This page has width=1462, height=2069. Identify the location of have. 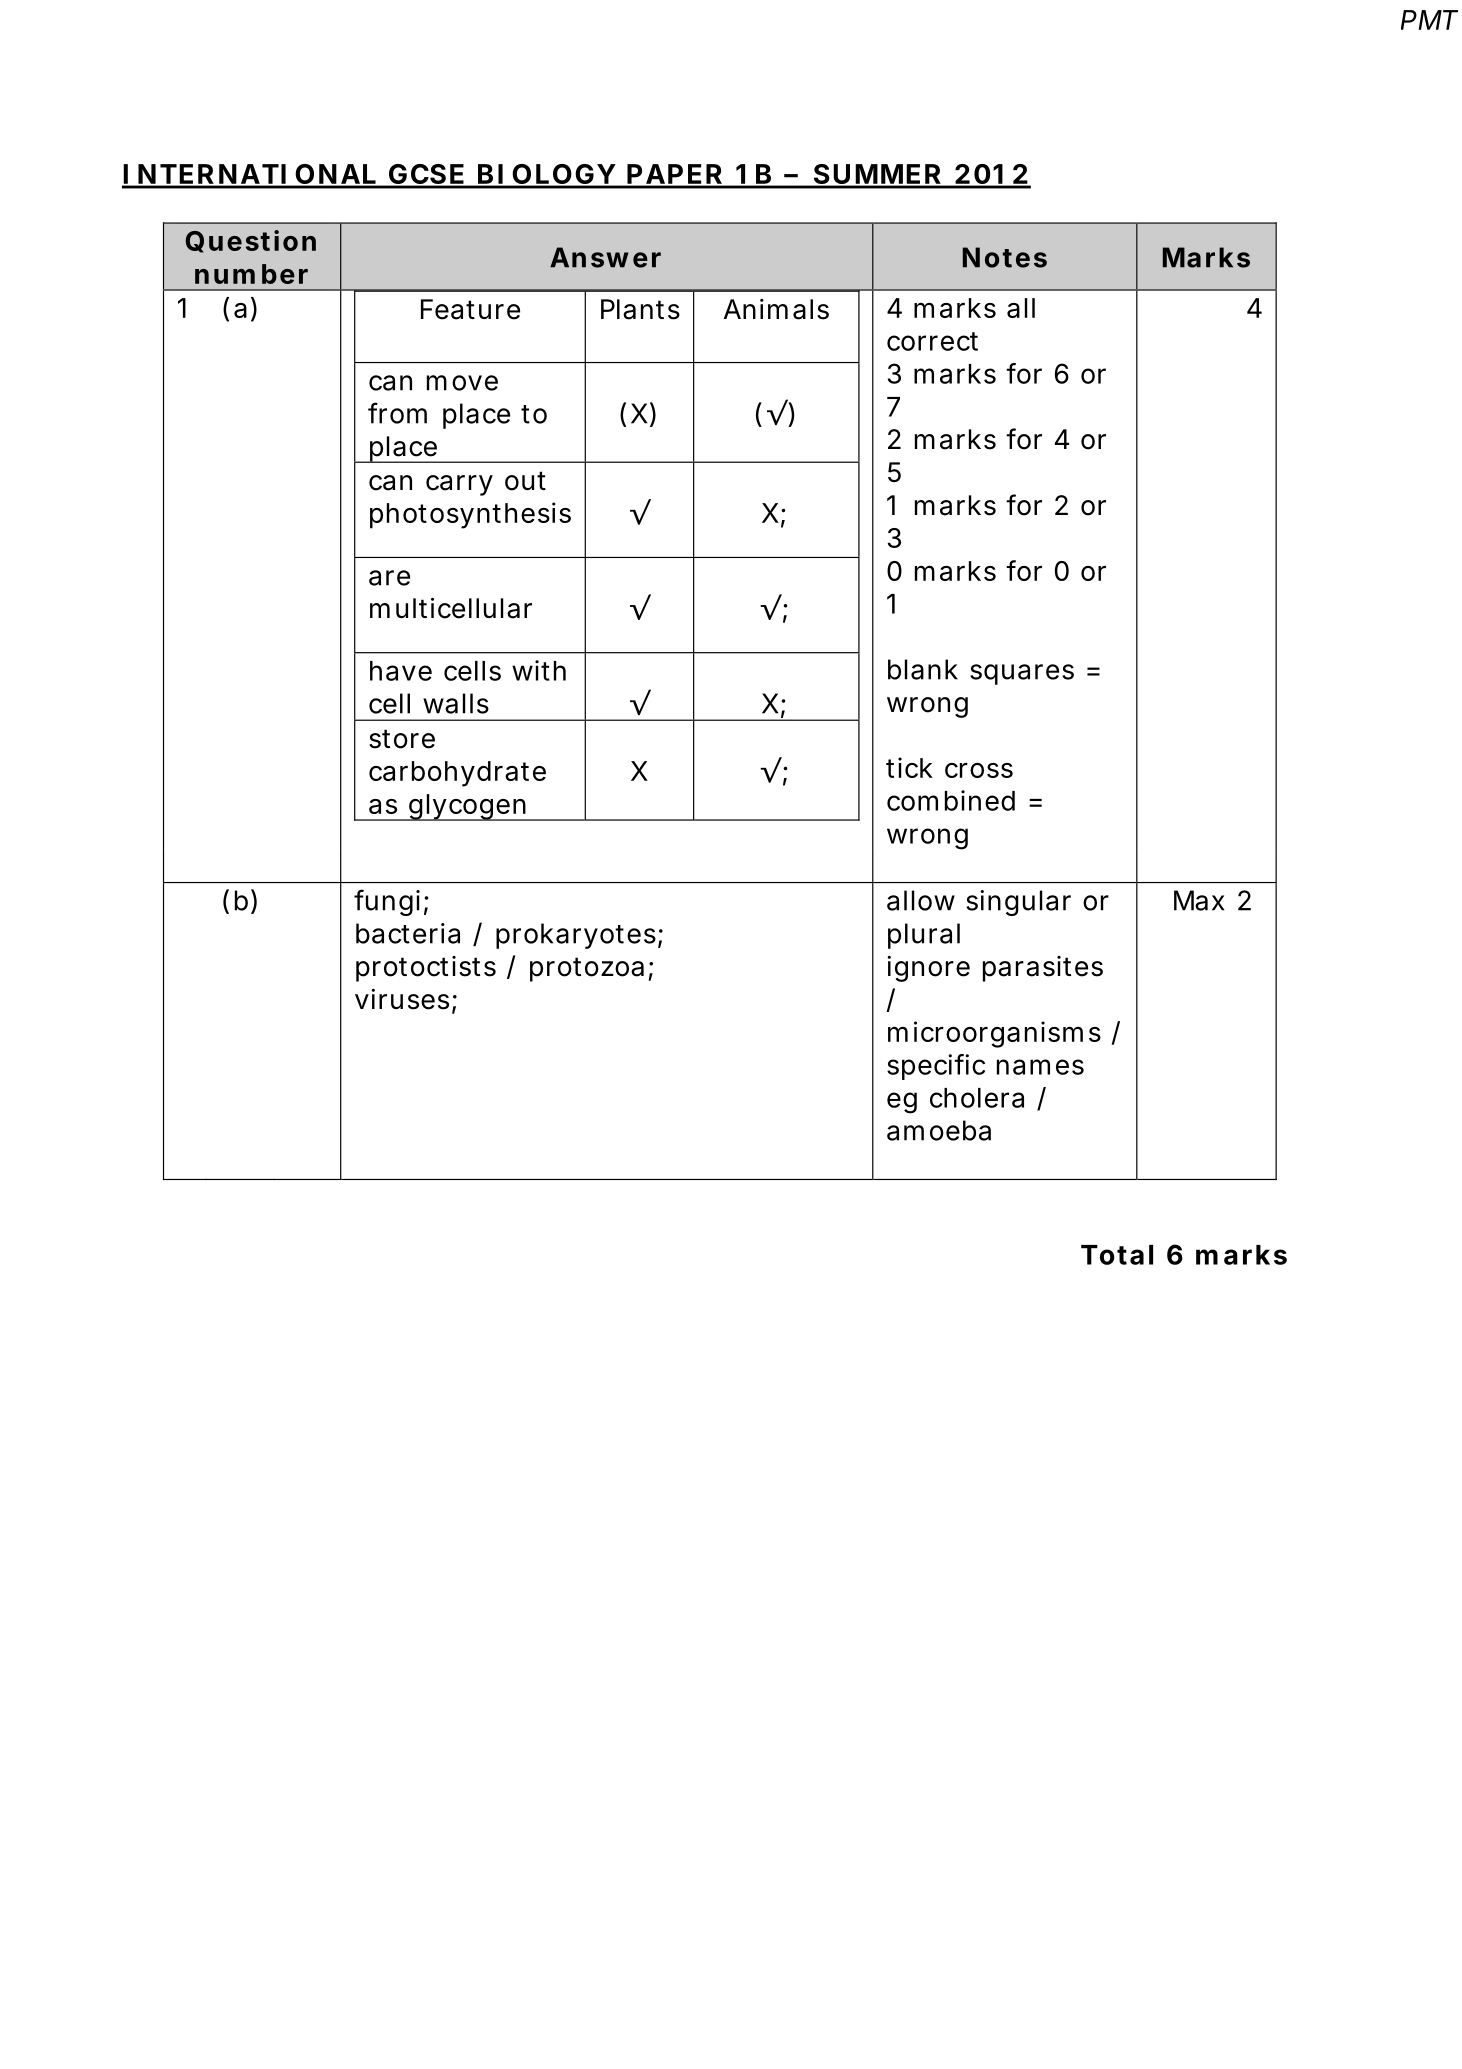
(401, 671).
